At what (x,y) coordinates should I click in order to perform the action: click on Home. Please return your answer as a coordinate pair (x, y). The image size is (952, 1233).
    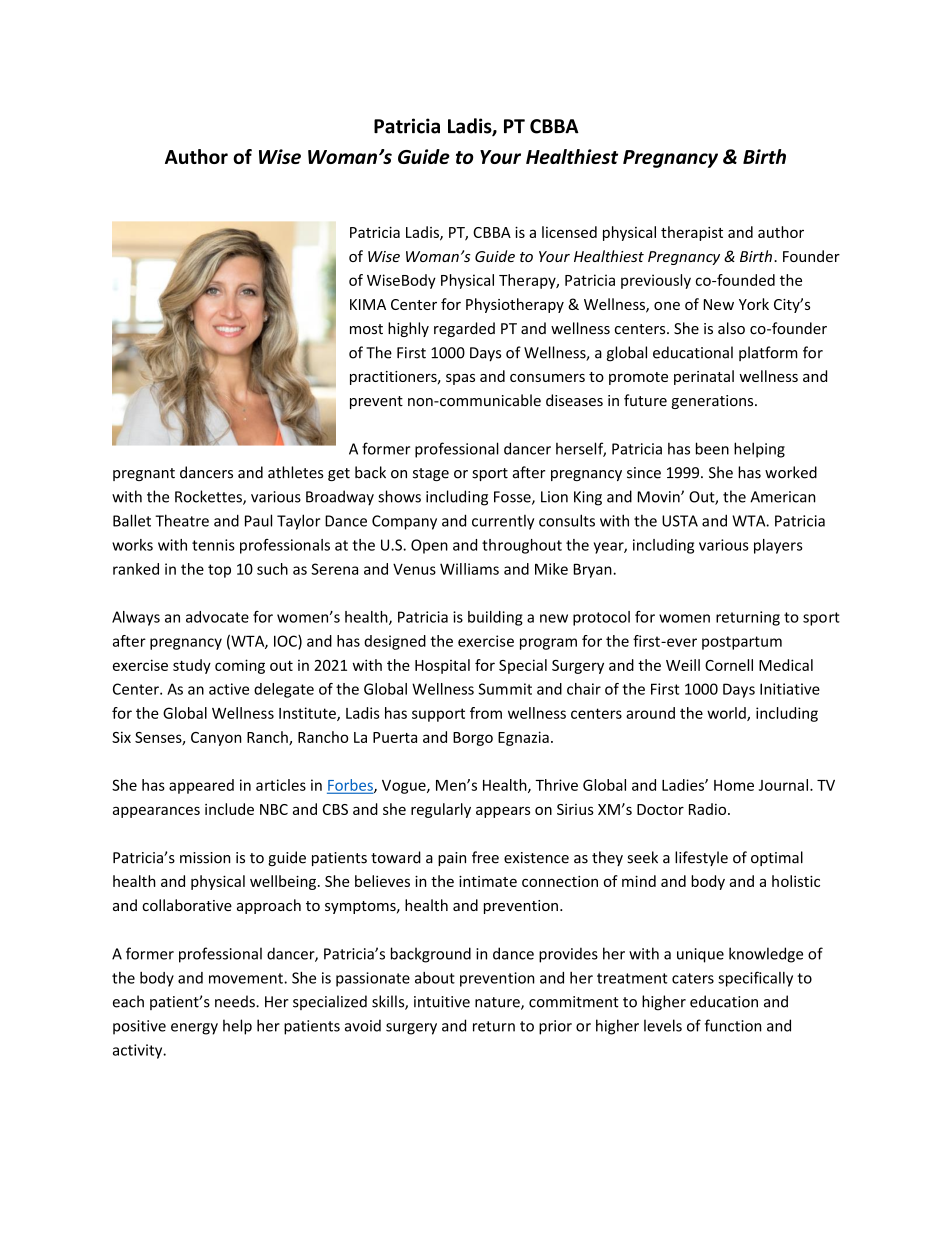
    Looking at the image, I should click on (734, 785).
